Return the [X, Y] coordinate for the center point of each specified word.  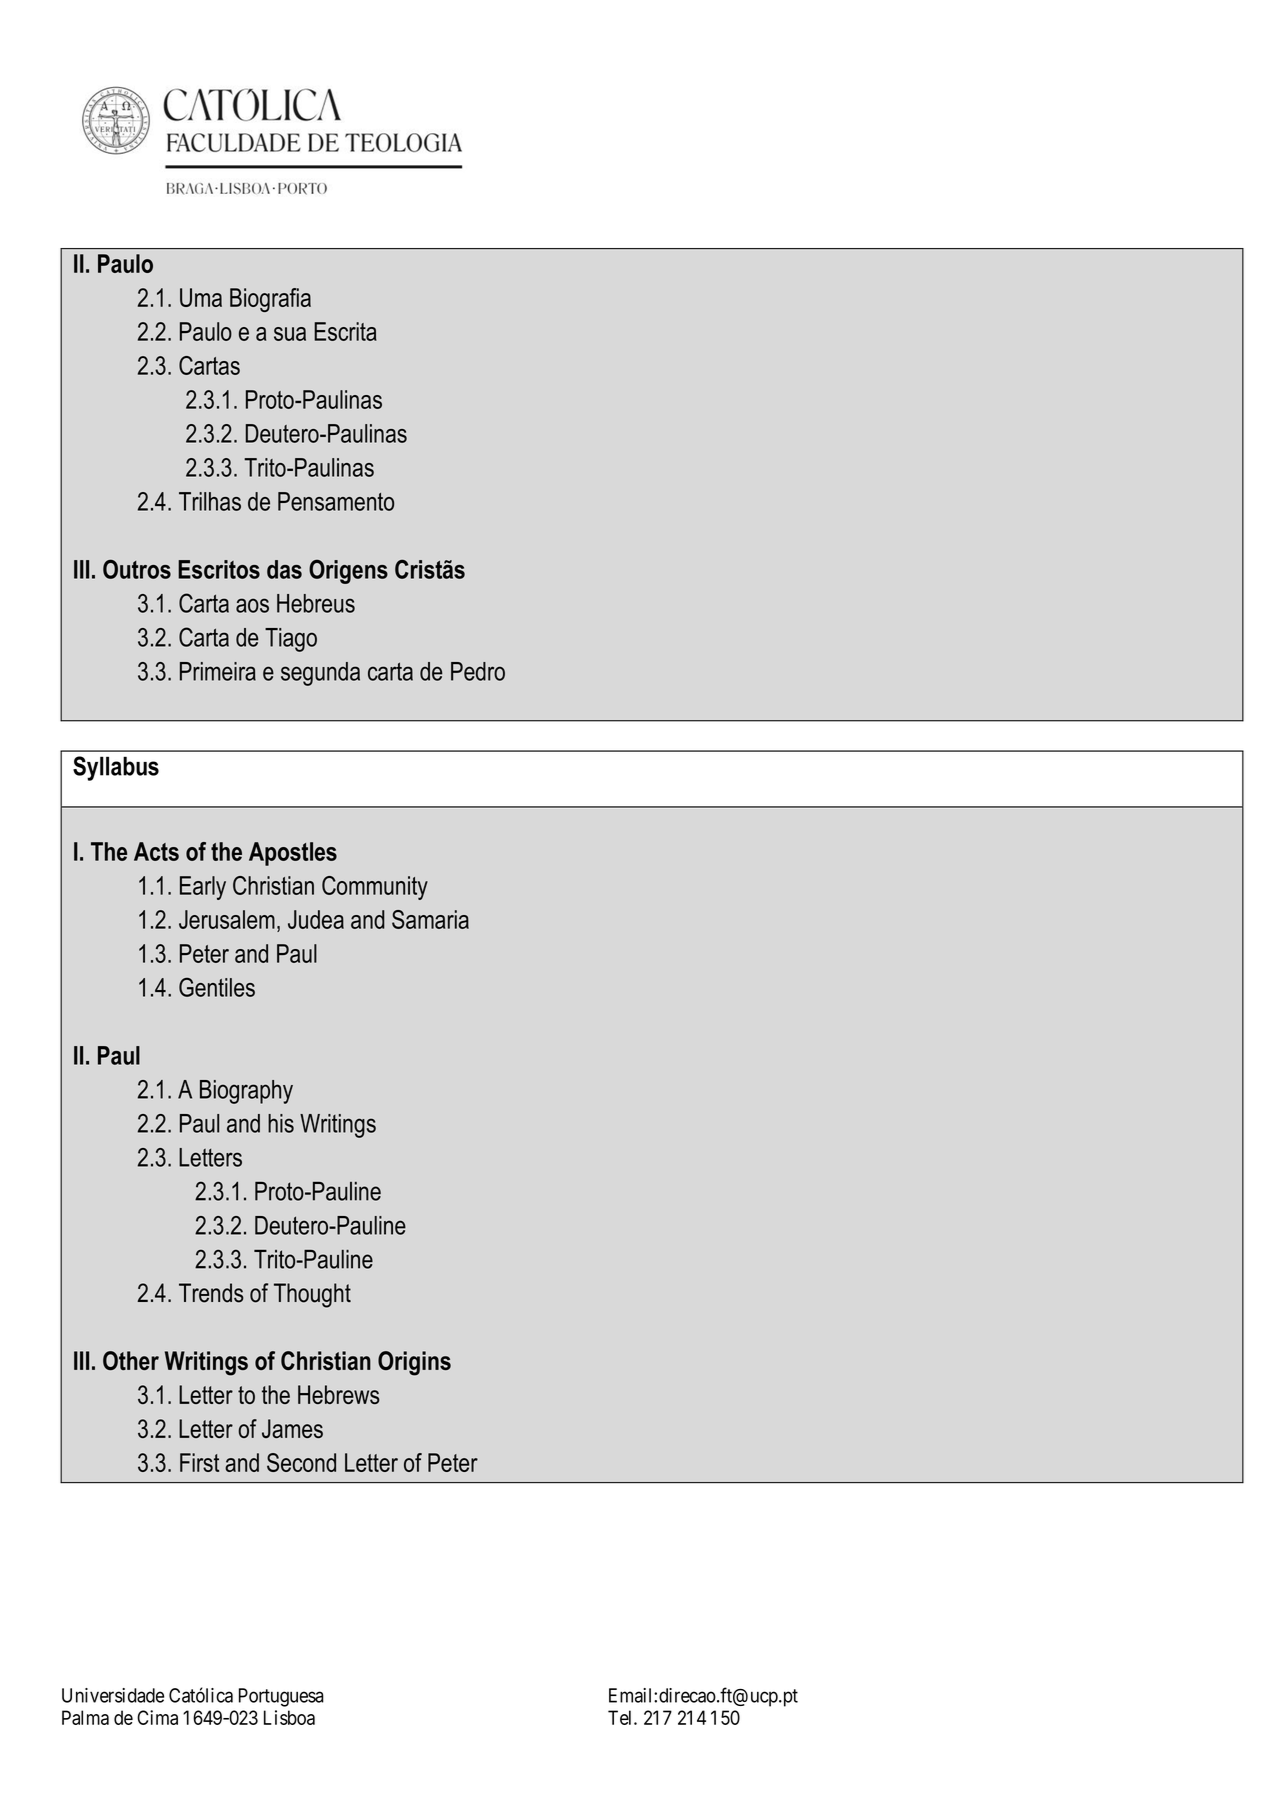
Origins [414, 1363]
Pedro [478, 671]
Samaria [430, 919]
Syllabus [116, 768]
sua [290, 334]
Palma [85, 1717]
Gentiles [217, 987]
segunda [320, 674]
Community [375, 888]
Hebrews [338, 1394]
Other [131, 1360]
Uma [201, 297]
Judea [316, 919]
